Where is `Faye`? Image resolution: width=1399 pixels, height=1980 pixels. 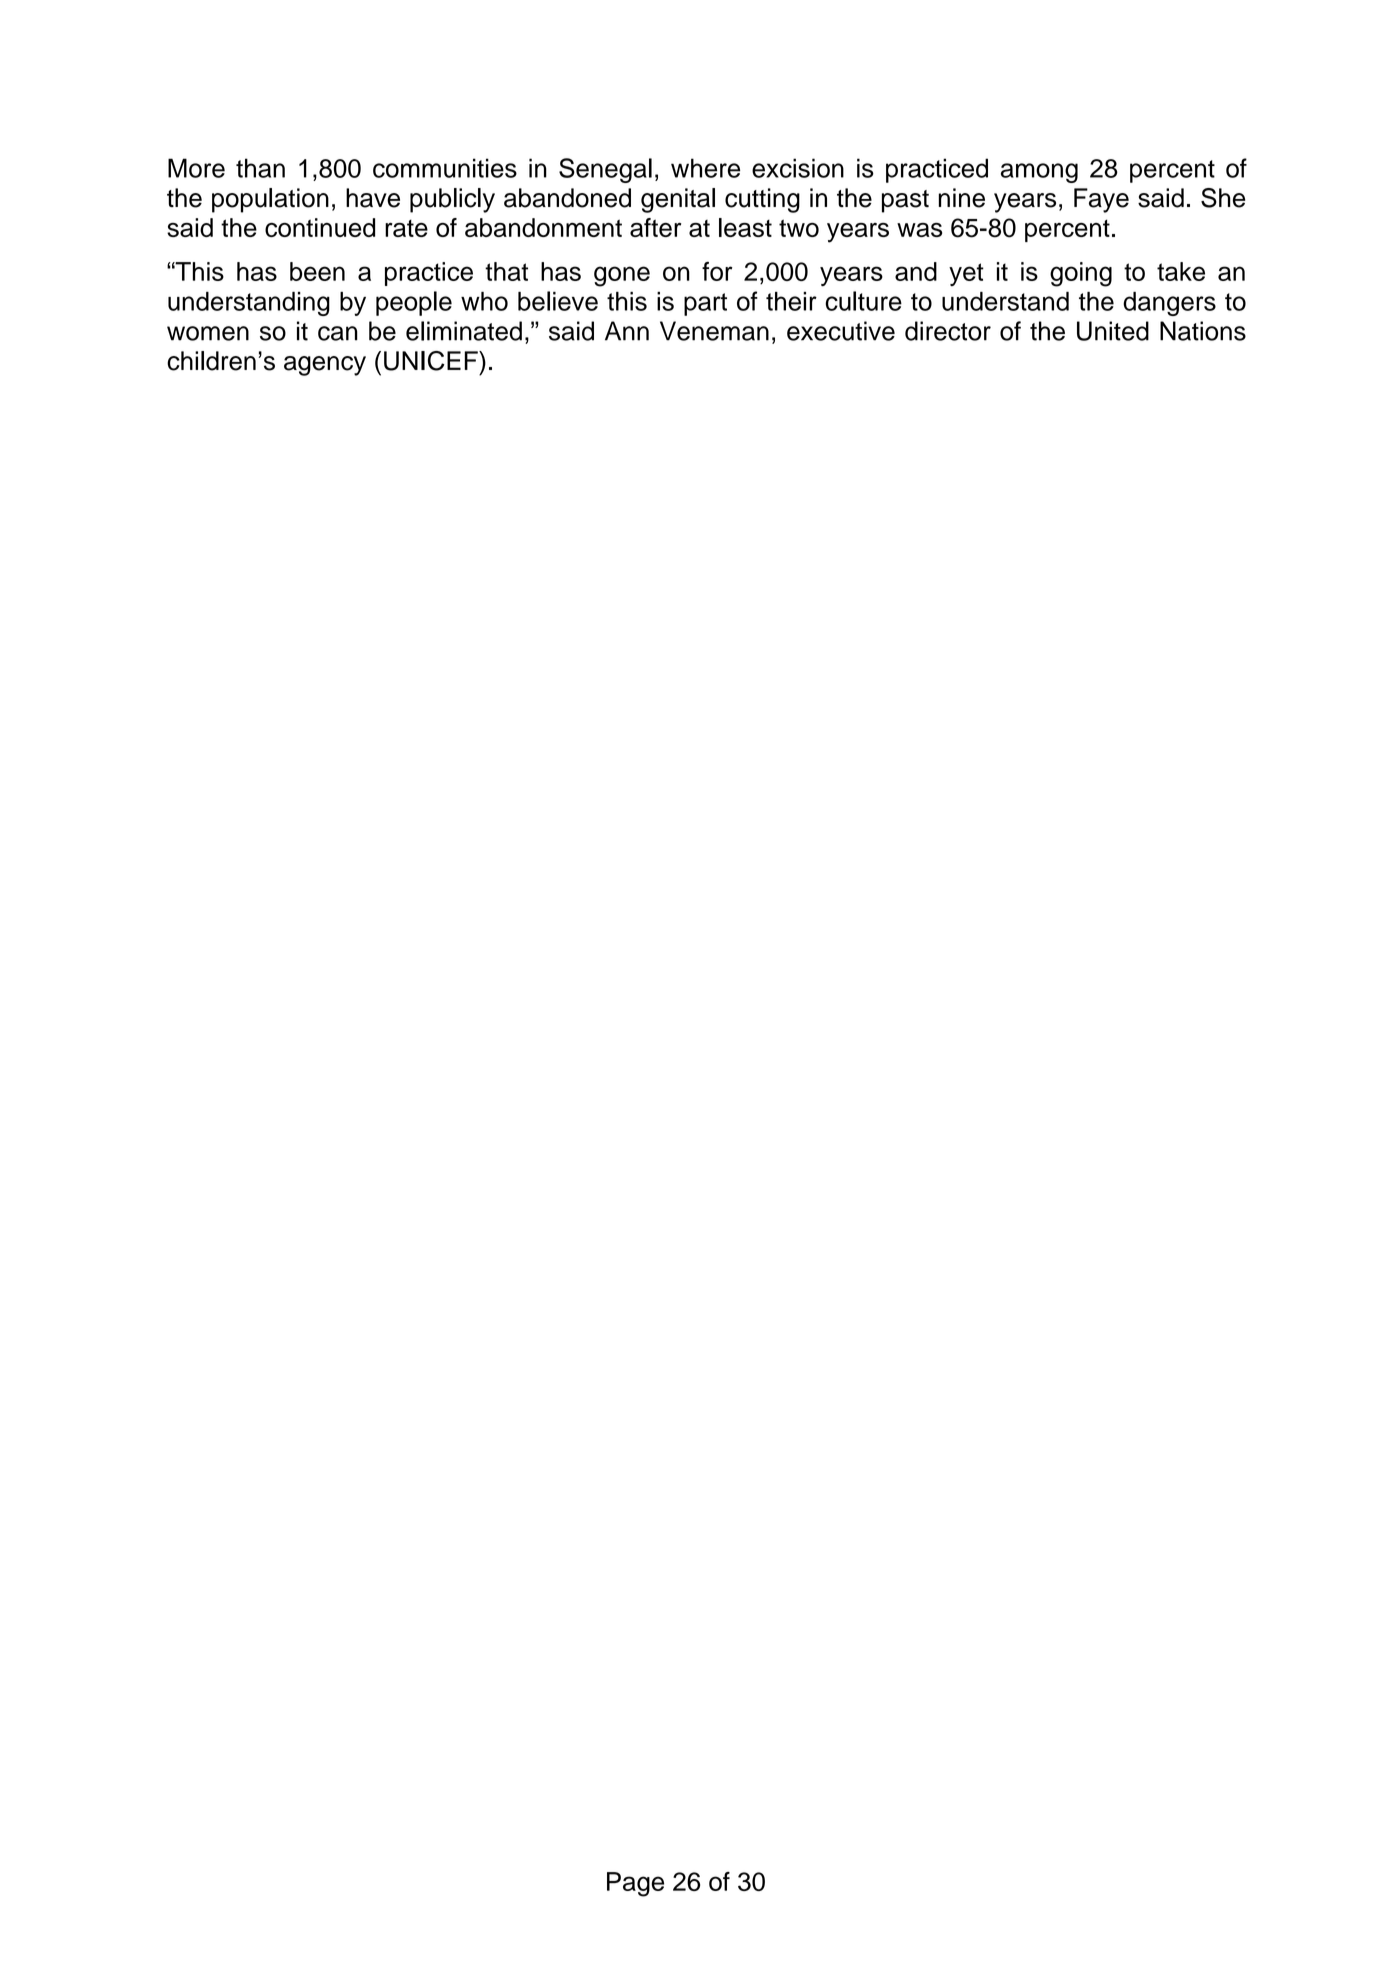 Faye is located at coordinates (1101, 200).
